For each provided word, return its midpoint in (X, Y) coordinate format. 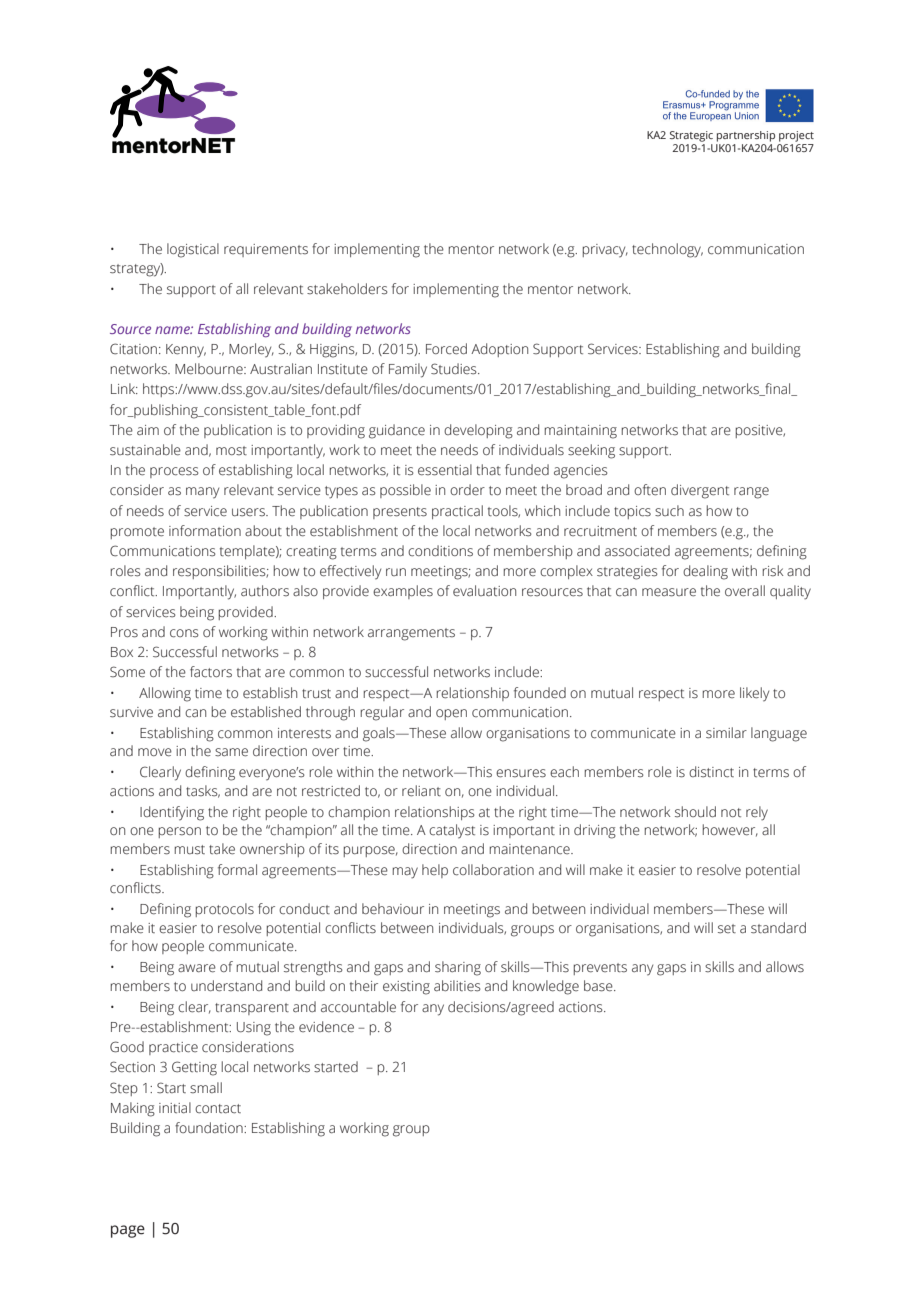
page (128, 1231)
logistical (193, 250)
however (730, 830)
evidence (326, 1027)
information (205, 531)
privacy (605, 251)
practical (457, 512)
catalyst (452, 831)
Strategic (691, 136)
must (189, 850)
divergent (700, 491)
